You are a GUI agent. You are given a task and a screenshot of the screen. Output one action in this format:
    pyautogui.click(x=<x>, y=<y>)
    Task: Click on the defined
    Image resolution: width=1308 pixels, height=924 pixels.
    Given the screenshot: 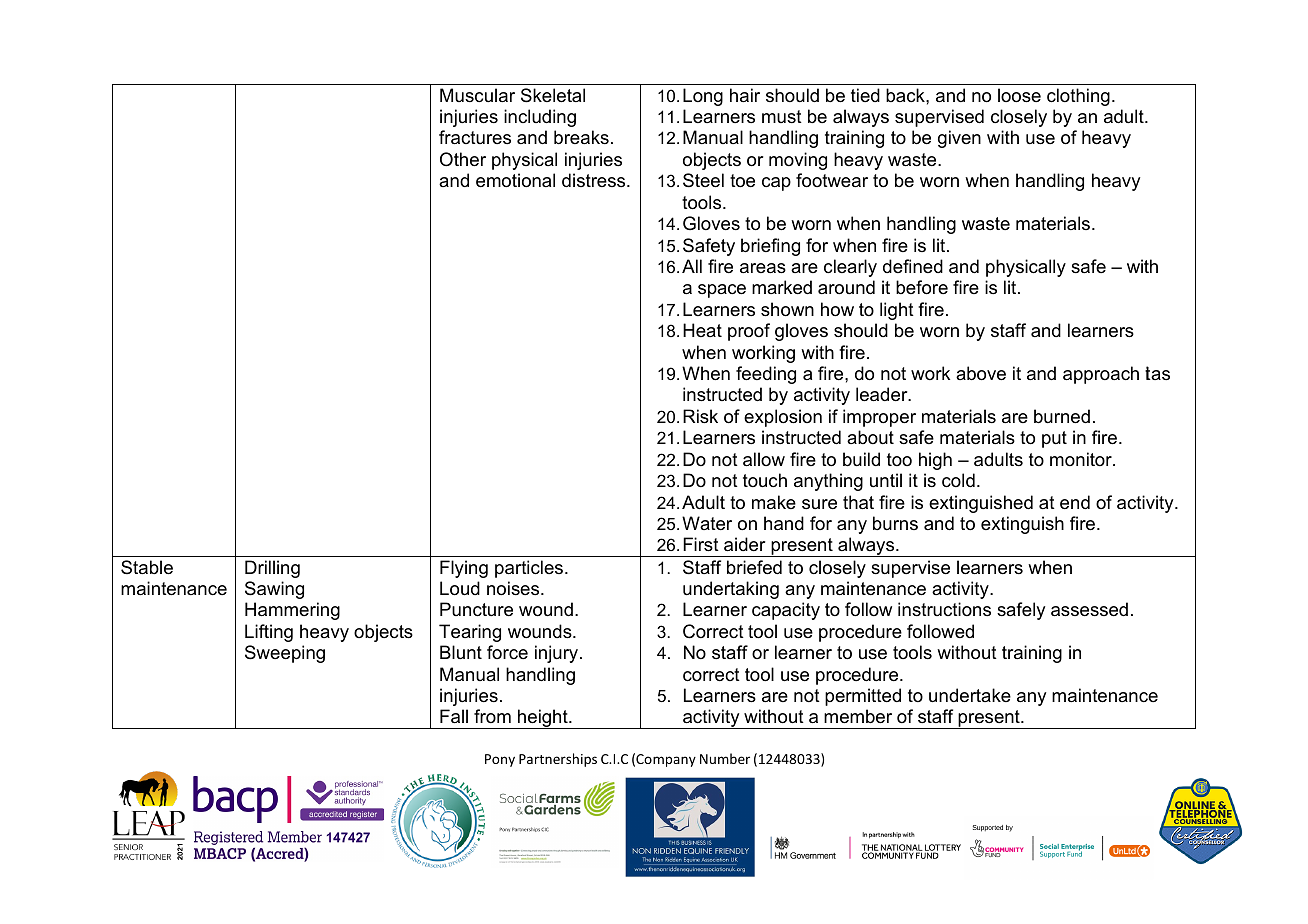 What is the action you would take?
    pyautogui.click(x=913, y=266)
